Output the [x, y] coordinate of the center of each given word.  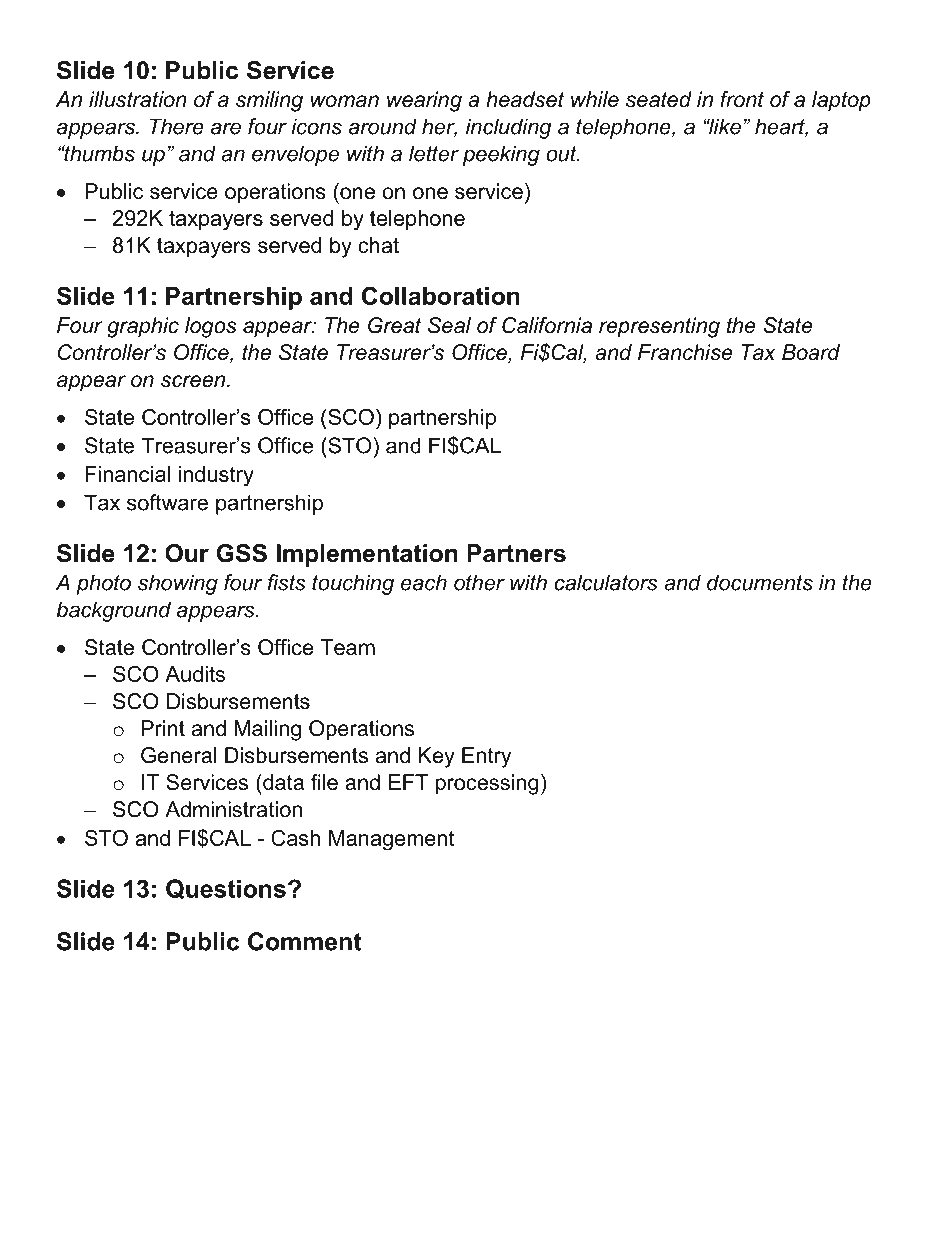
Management [392, 840]
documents [760, 582]
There [177, 126]
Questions [226, 889]
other [479, 582]
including [509, 128]
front [742, 99]
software [167, 502]
